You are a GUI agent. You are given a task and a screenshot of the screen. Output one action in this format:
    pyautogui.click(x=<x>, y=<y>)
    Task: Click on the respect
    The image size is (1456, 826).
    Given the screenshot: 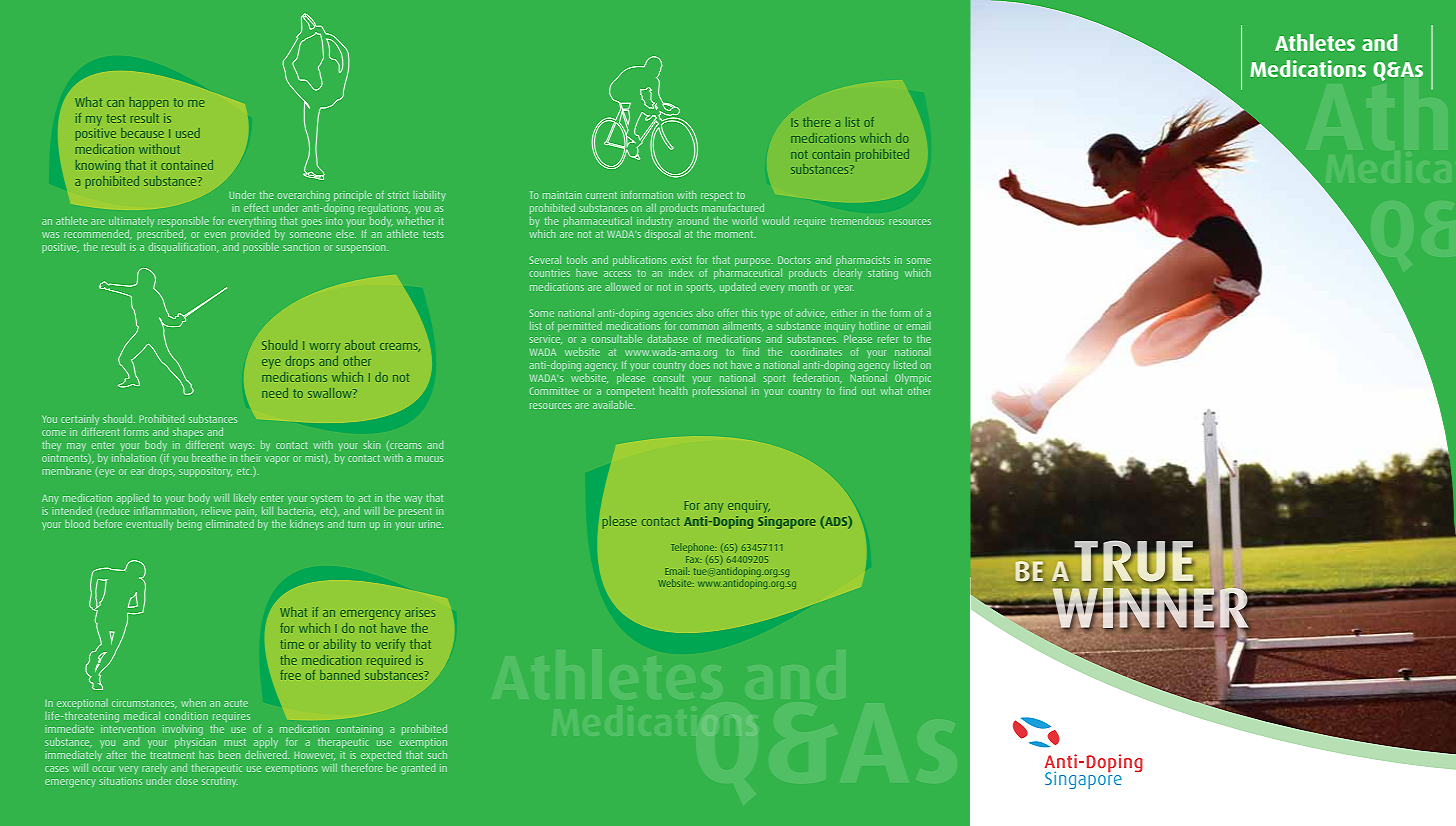 What is the action you would take?
    pyautogui.click(x=717, y=196)
